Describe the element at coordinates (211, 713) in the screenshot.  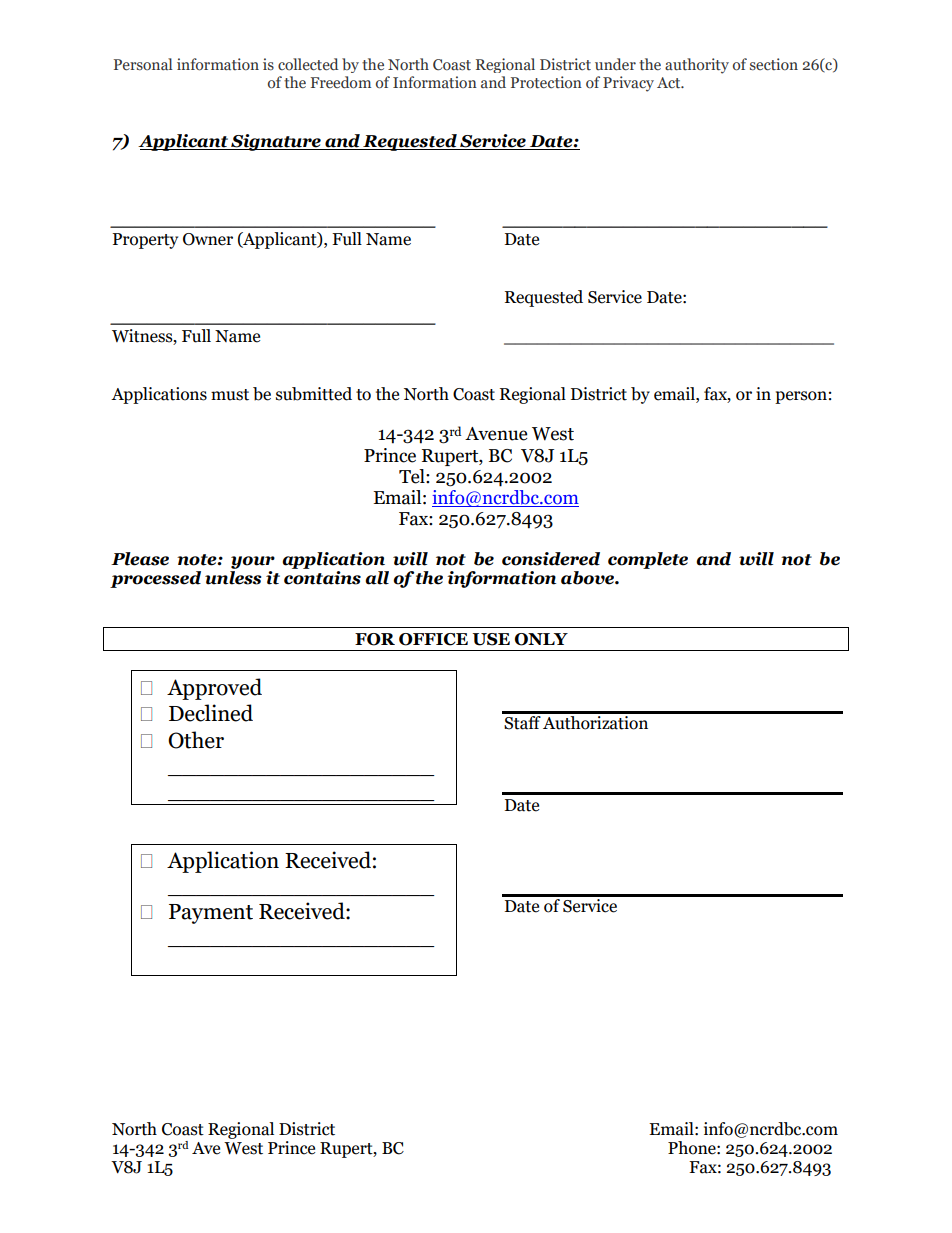
I see `Declined` at that location.
